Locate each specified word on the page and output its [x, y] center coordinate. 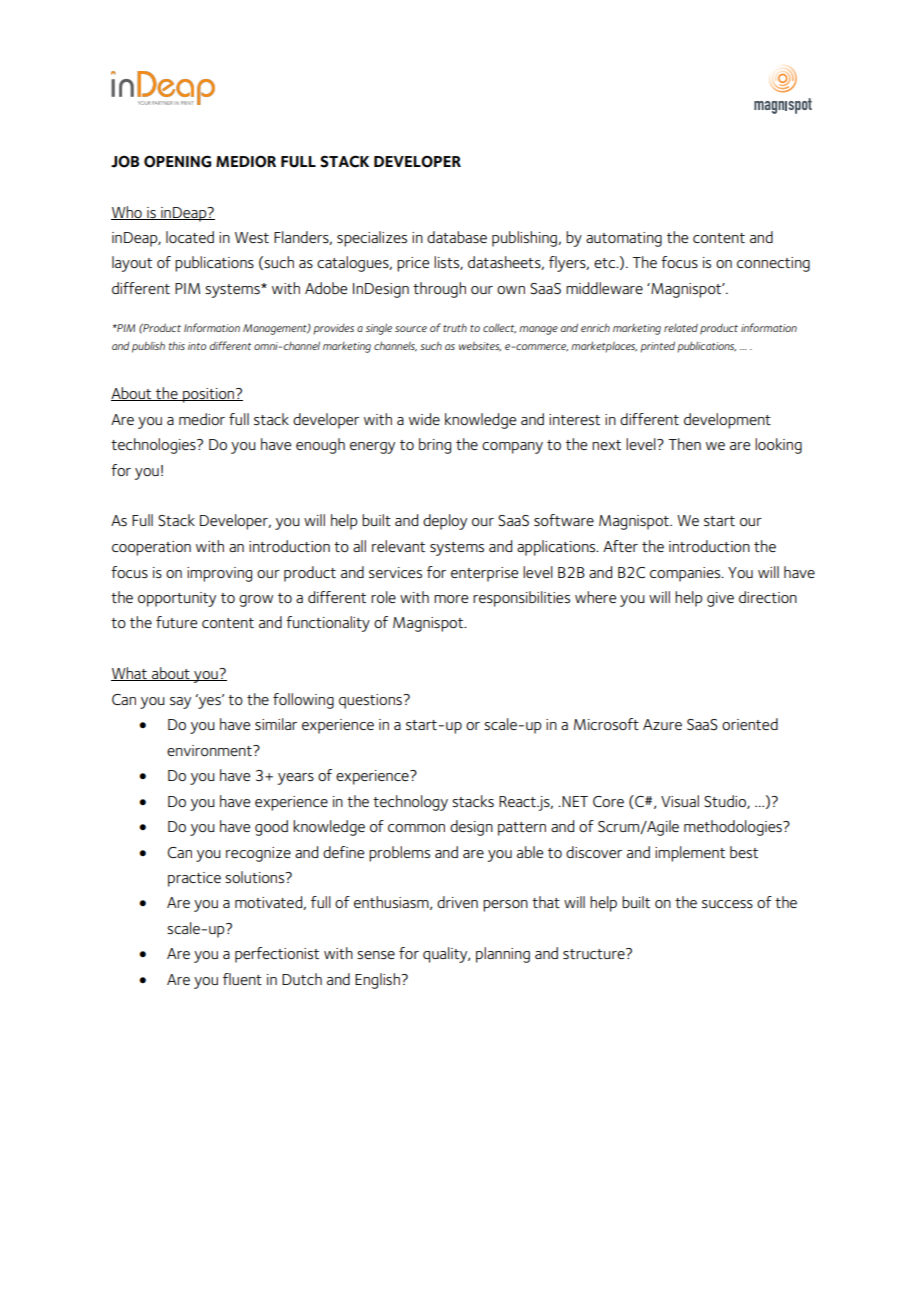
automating [624, 239]
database [457, 237]
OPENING [177, 161]
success [727, 904]
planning [503, 955]
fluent [242, 979]
